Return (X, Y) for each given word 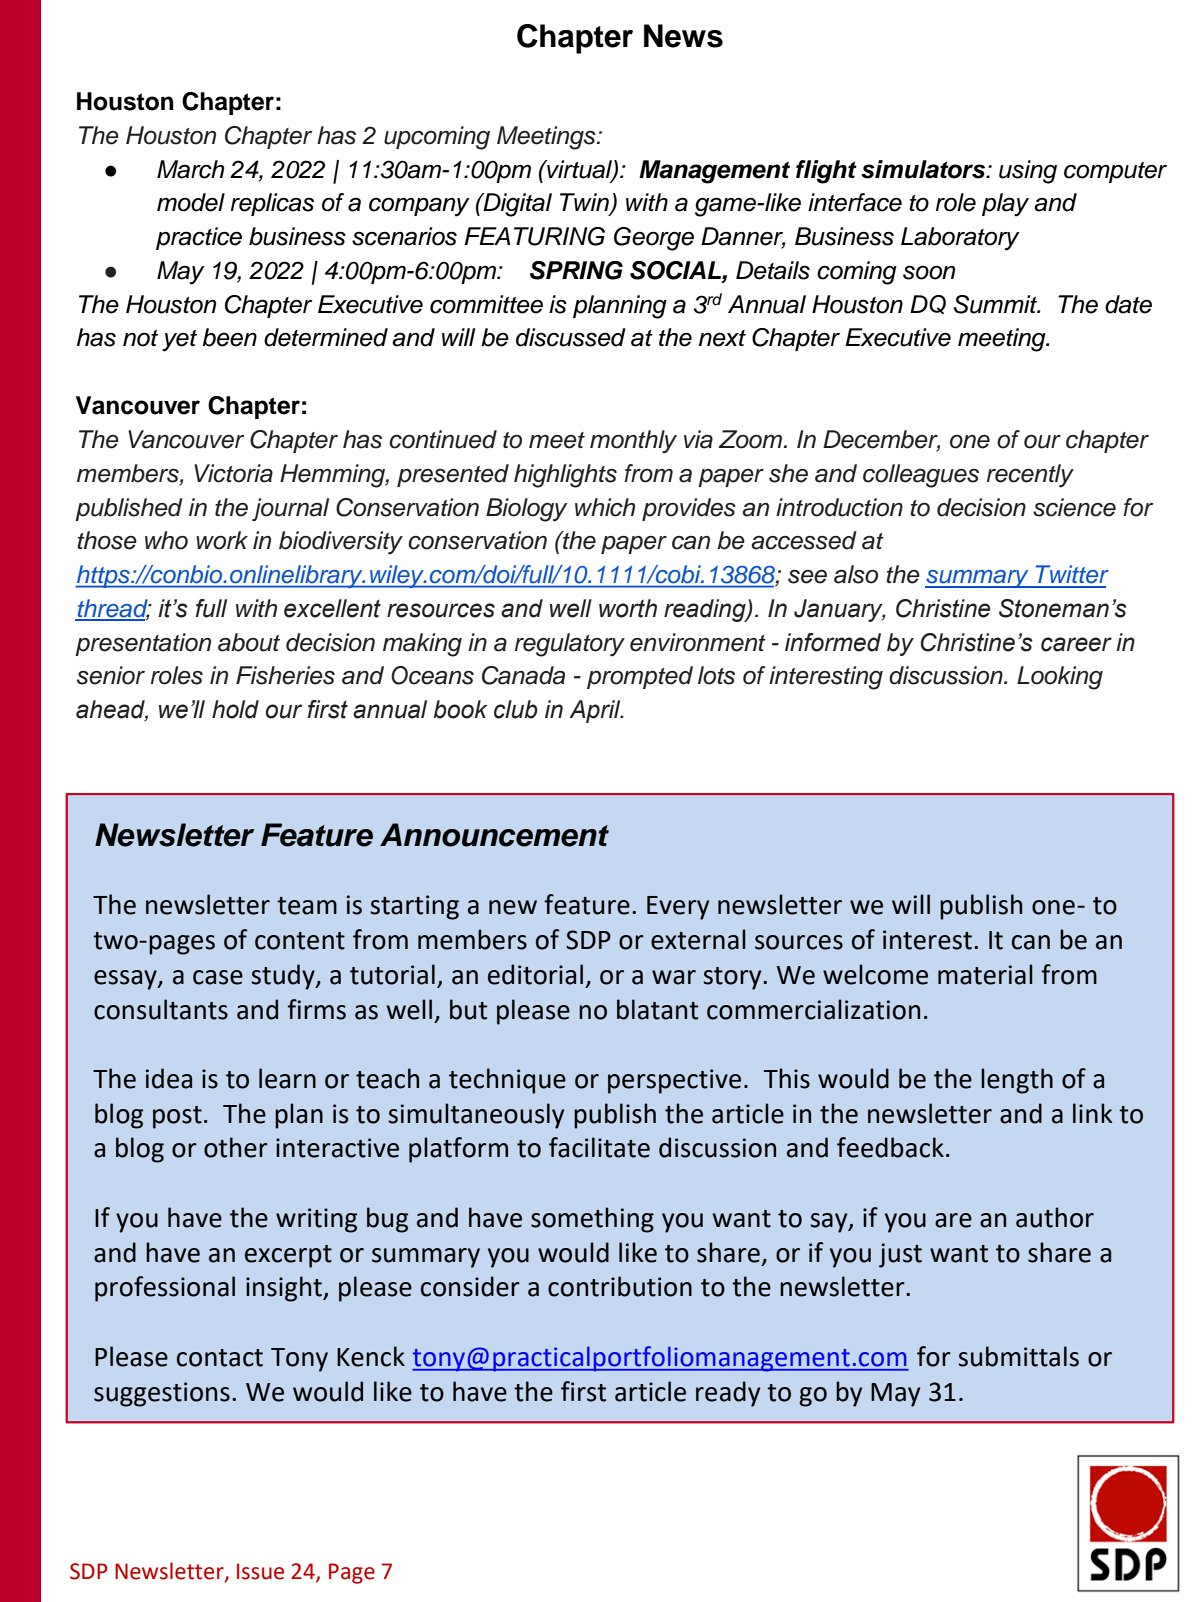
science (1074, 507)
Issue (260, 1571)
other (236, 1147)
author (1055, 1217)
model (191, 202)
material (985, 974)
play (1005, 205)
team (307, 906)
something (592, 1220)
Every (678, 908)
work (222, 540)
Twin (585, 203)
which (605, 507)
